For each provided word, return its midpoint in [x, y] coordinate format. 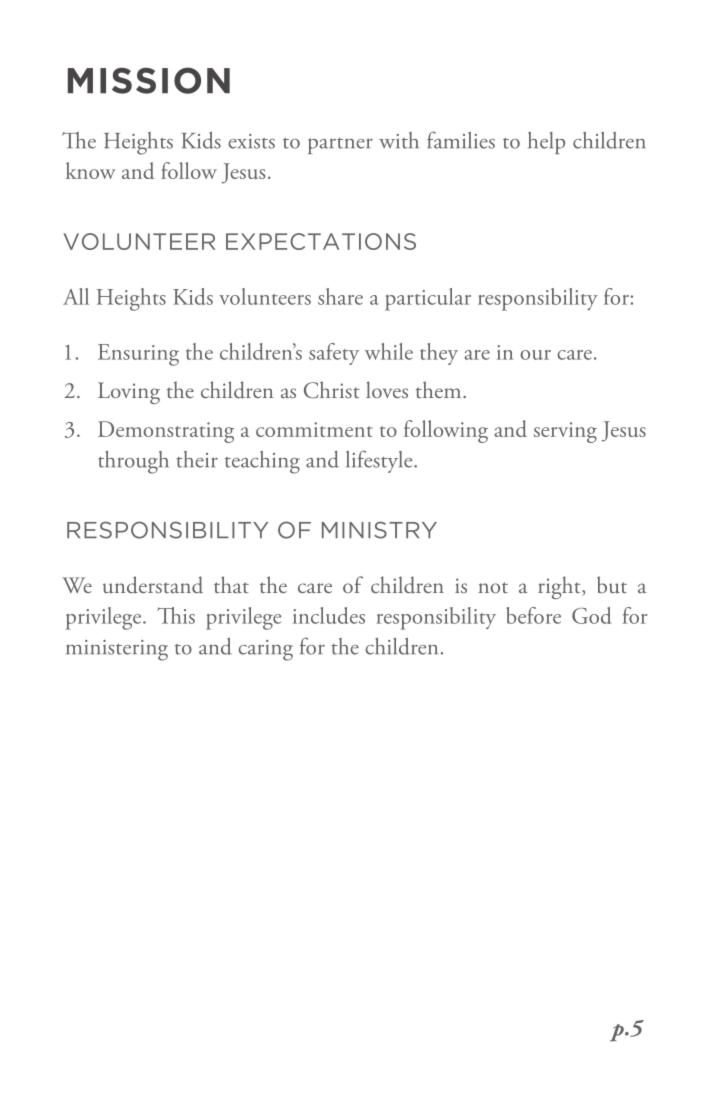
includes [329, 615]
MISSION [149, 80]
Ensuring [138, 355]
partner [340, 145]
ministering [117, 650]
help [546, 143]
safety [334, 354]
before [533, 615]
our [535, 355]
